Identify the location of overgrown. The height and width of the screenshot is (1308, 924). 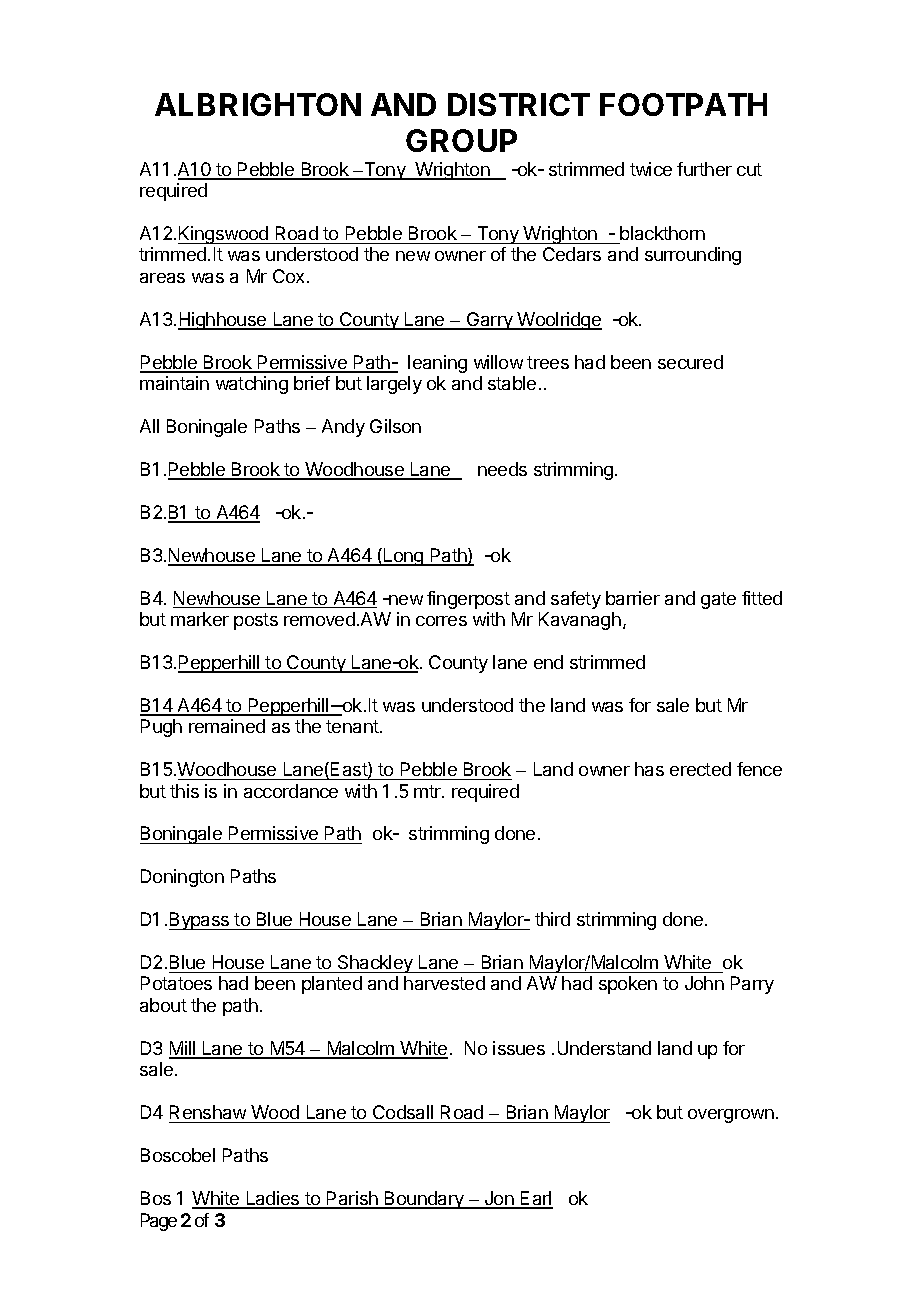
(731, 1116).
